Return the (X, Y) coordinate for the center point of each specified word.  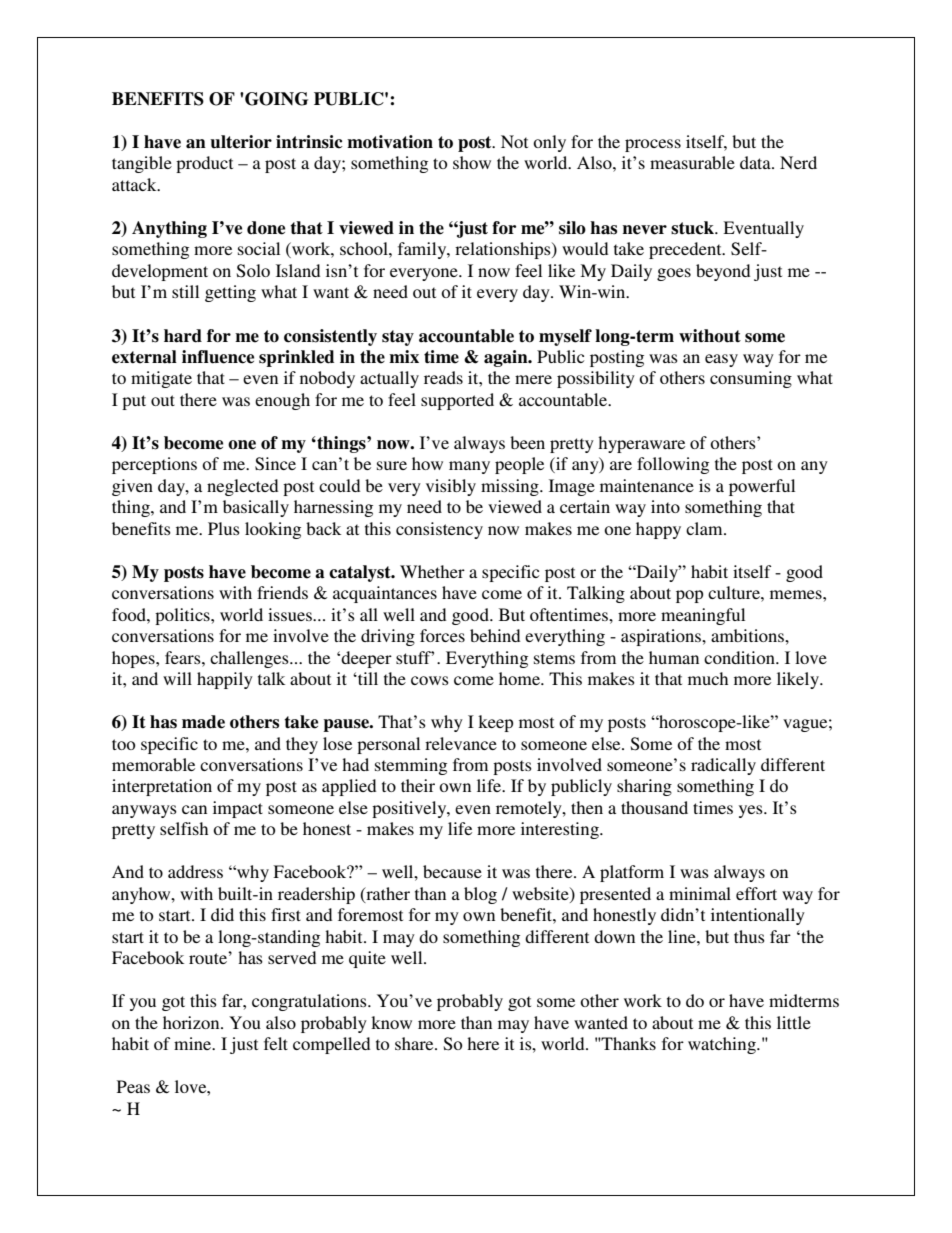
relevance (461, 743)
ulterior (241, 142)
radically (723, 766)
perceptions (154, 465)
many (469, 467)
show (472, 162)
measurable (692, 162)
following (673, 465)
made (203, 722)
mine (194, 1043)
